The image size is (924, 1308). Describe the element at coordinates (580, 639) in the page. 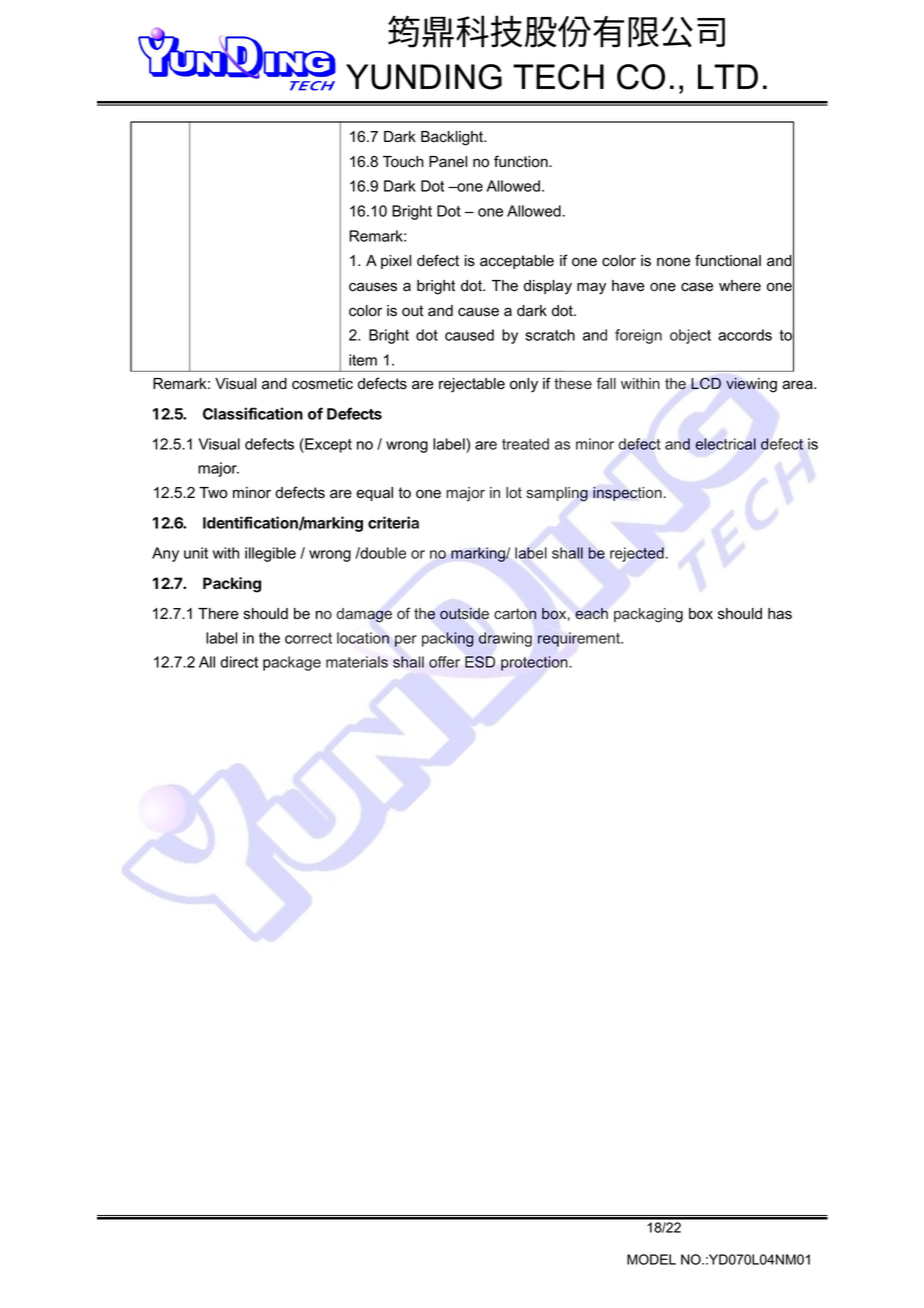

I see `requirement` at that location.
